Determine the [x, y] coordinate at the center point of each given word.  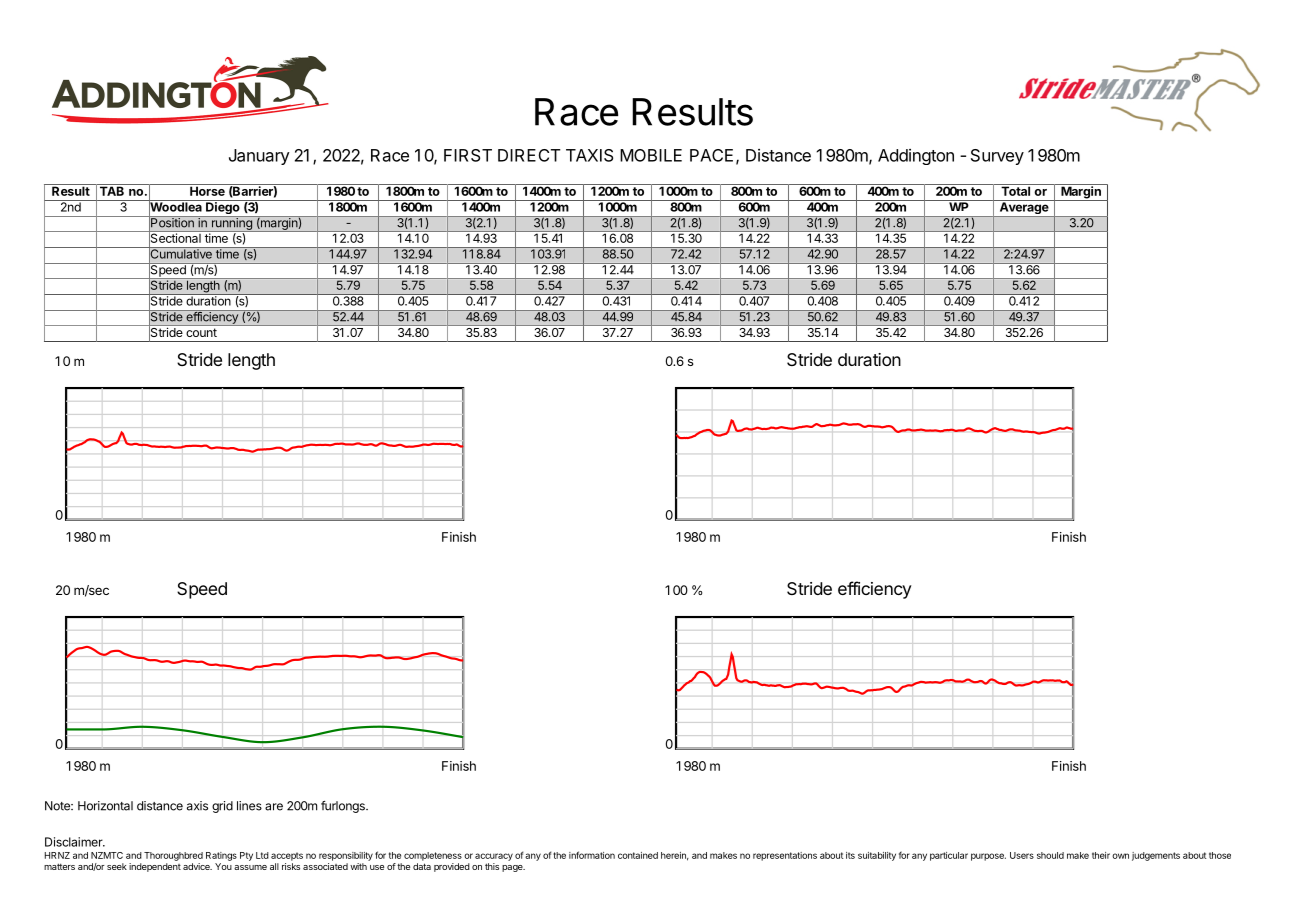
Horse [207, 190]
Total [1015, 190]
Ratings [221, 856]
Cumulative [181, 254]
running [231, 224]
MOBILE [651, 155]
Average [1024, 208]
